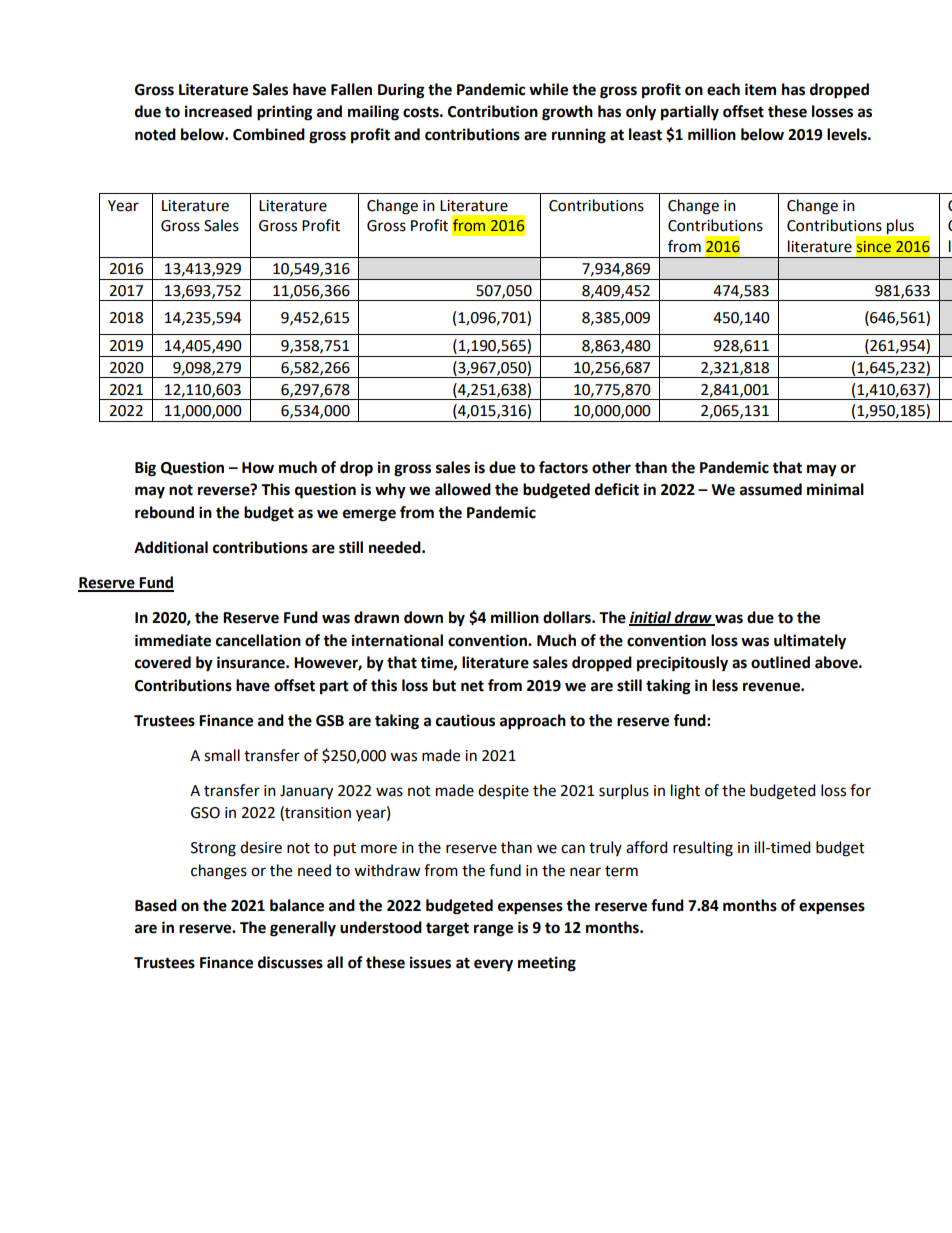 The image size is (952, 1233). Describe the element at coordinates (290, 962) in the screenshot. I see `discusses` at that location.
